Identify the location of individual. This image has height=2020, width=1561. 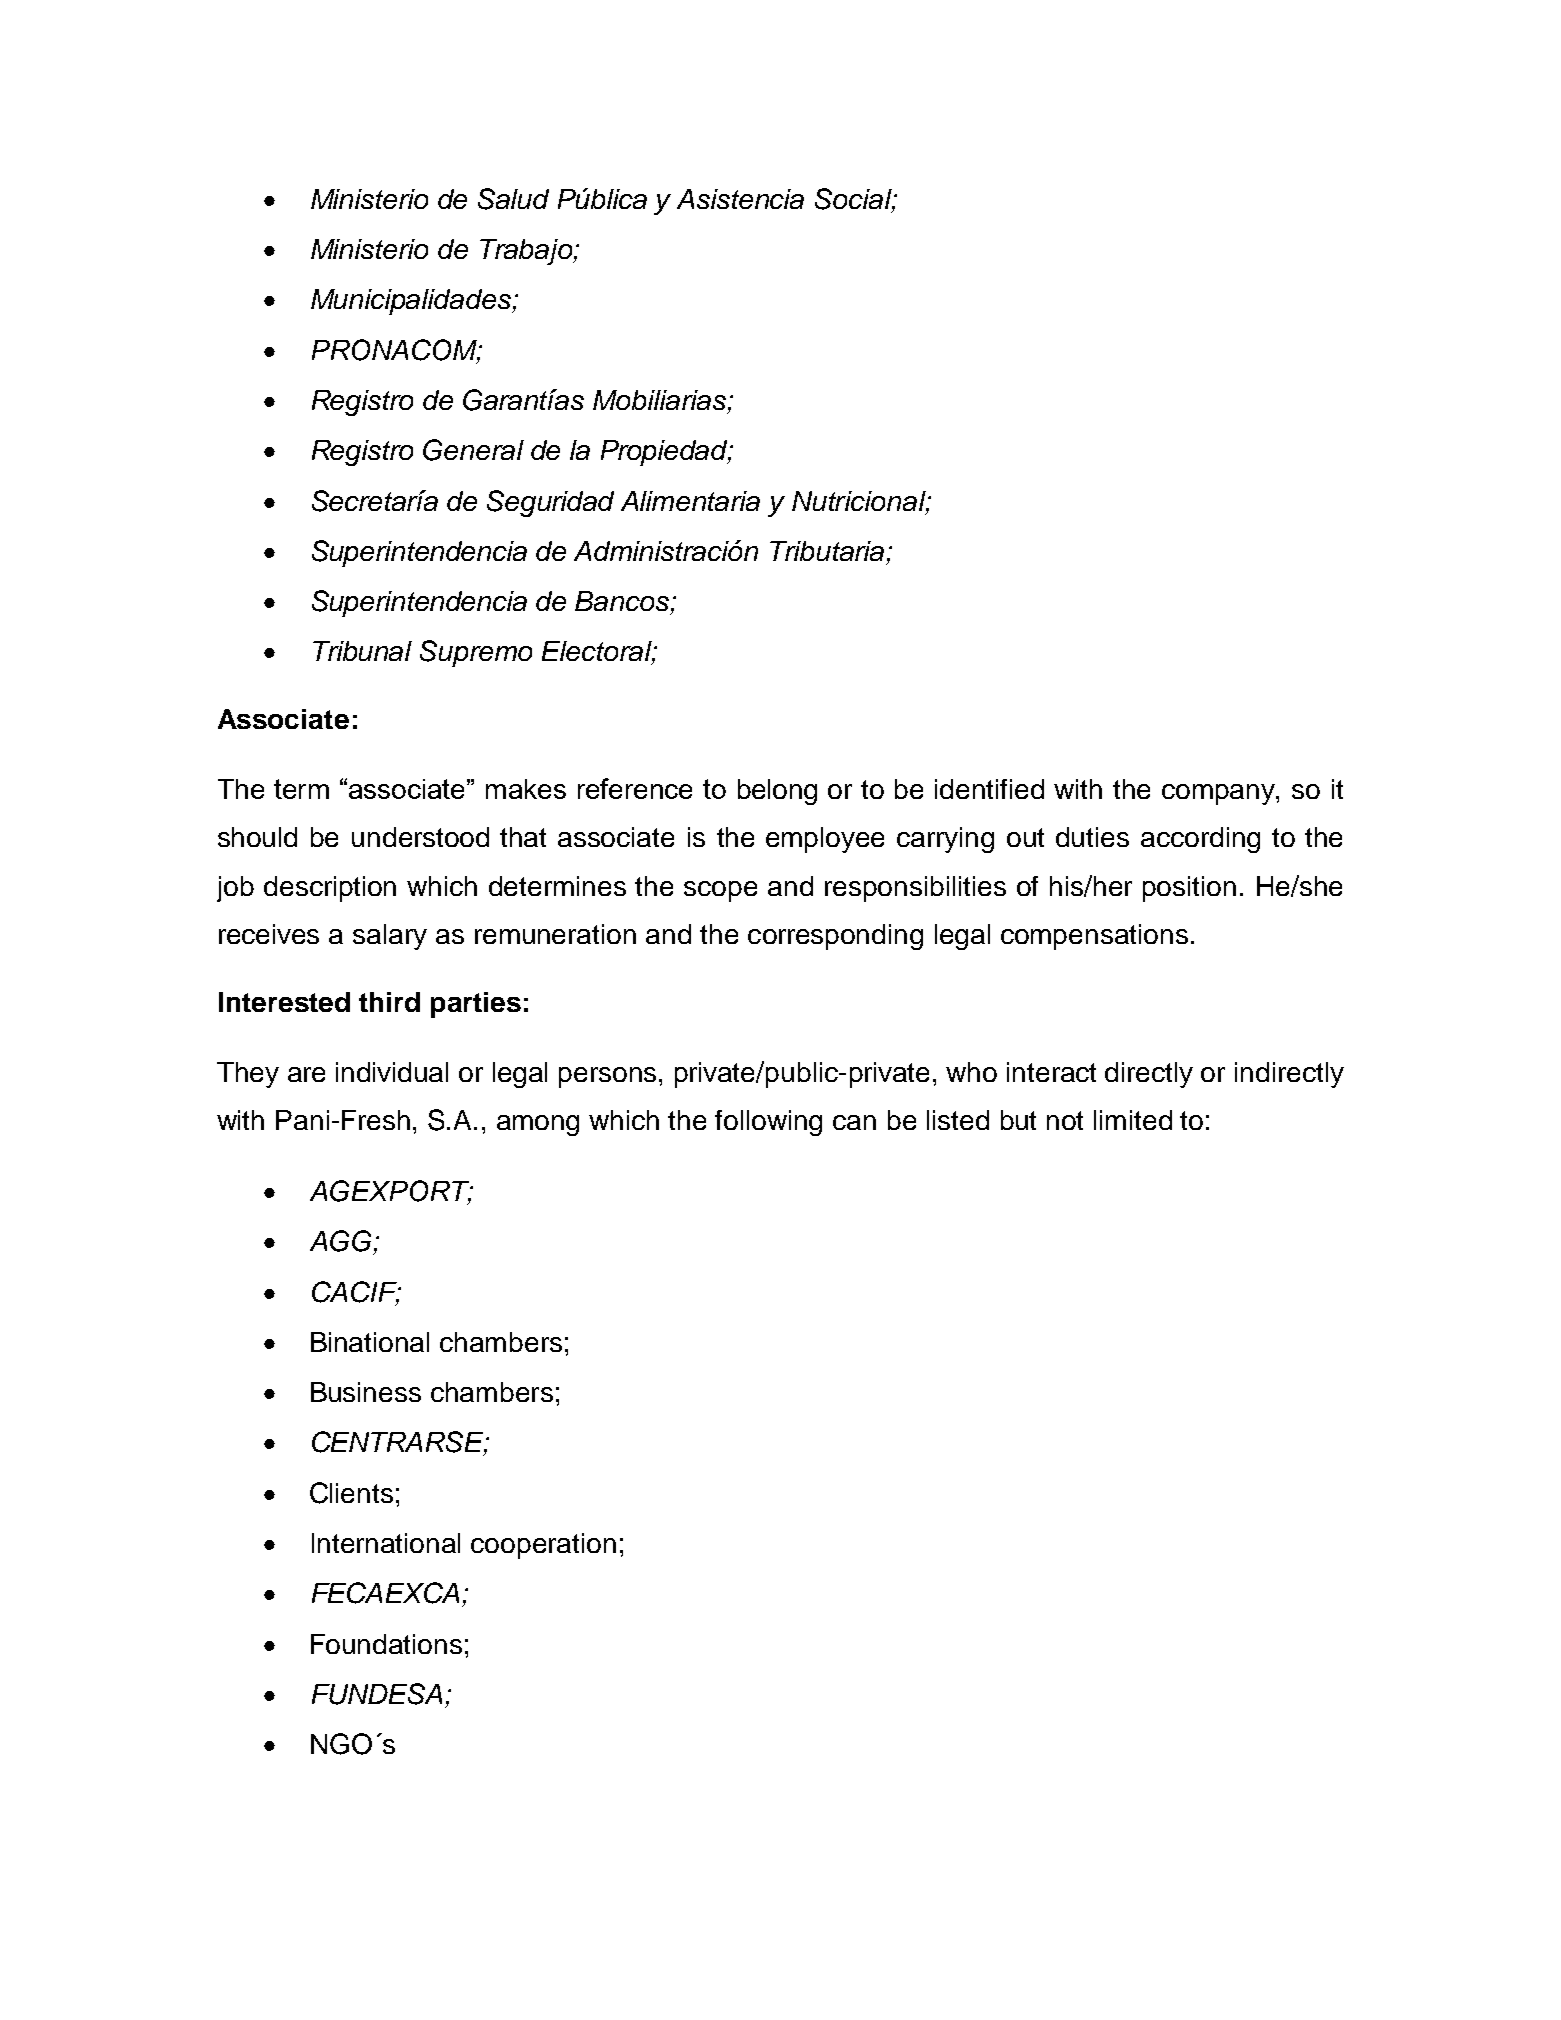
(392, 1072).
